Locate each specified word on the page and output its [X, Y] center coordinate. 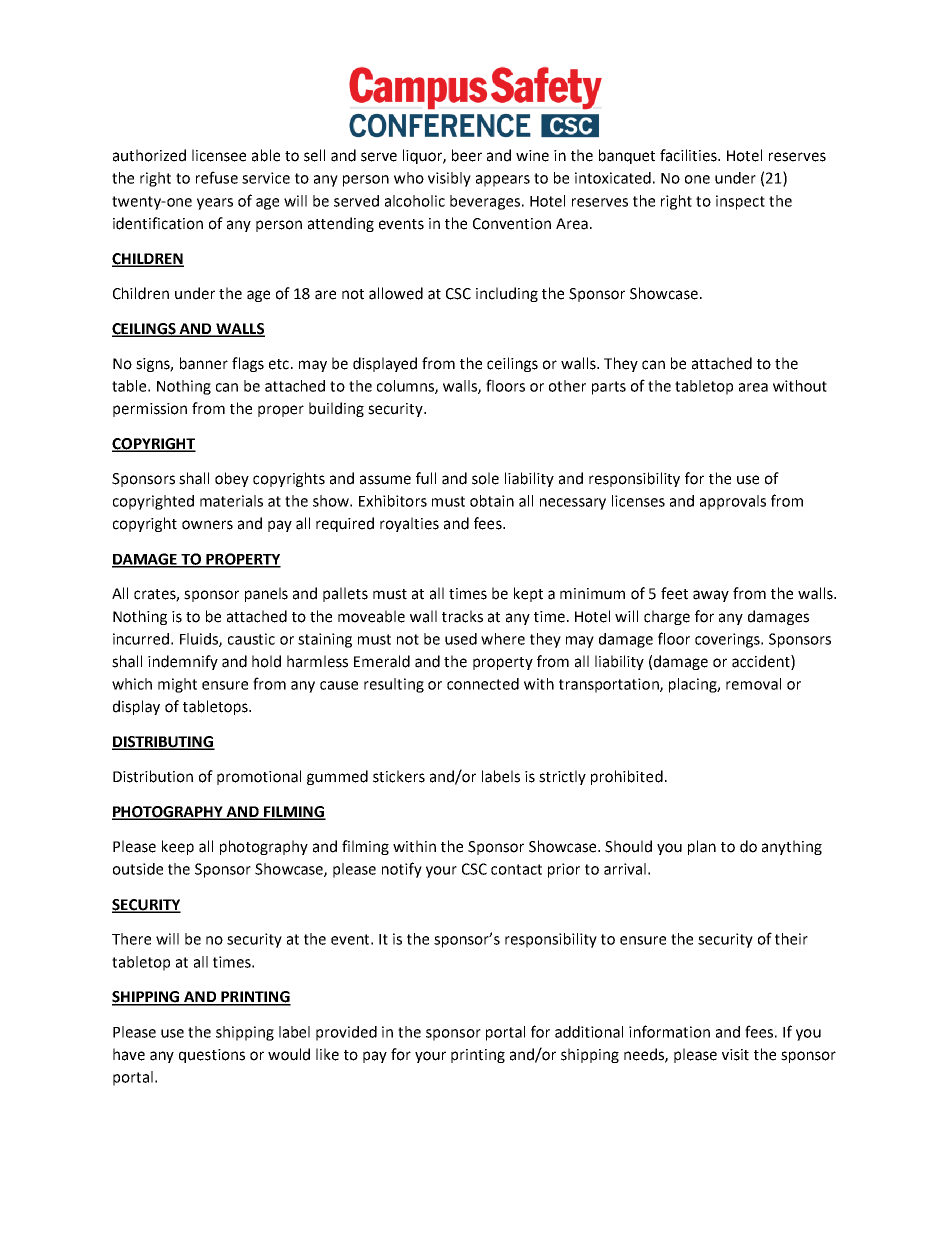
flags [248, 364]
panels [266, 594]
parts [609, 388]
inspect [740, 202]
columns [406, 387]
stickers [399, 776]
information [669, 1031]
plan [702, 847]
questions [212, 1056]
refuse [217, 177]
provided [346, 1033]
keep [178, 847]
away [711, 596]
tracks [462, 616]
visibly [449, 179]
